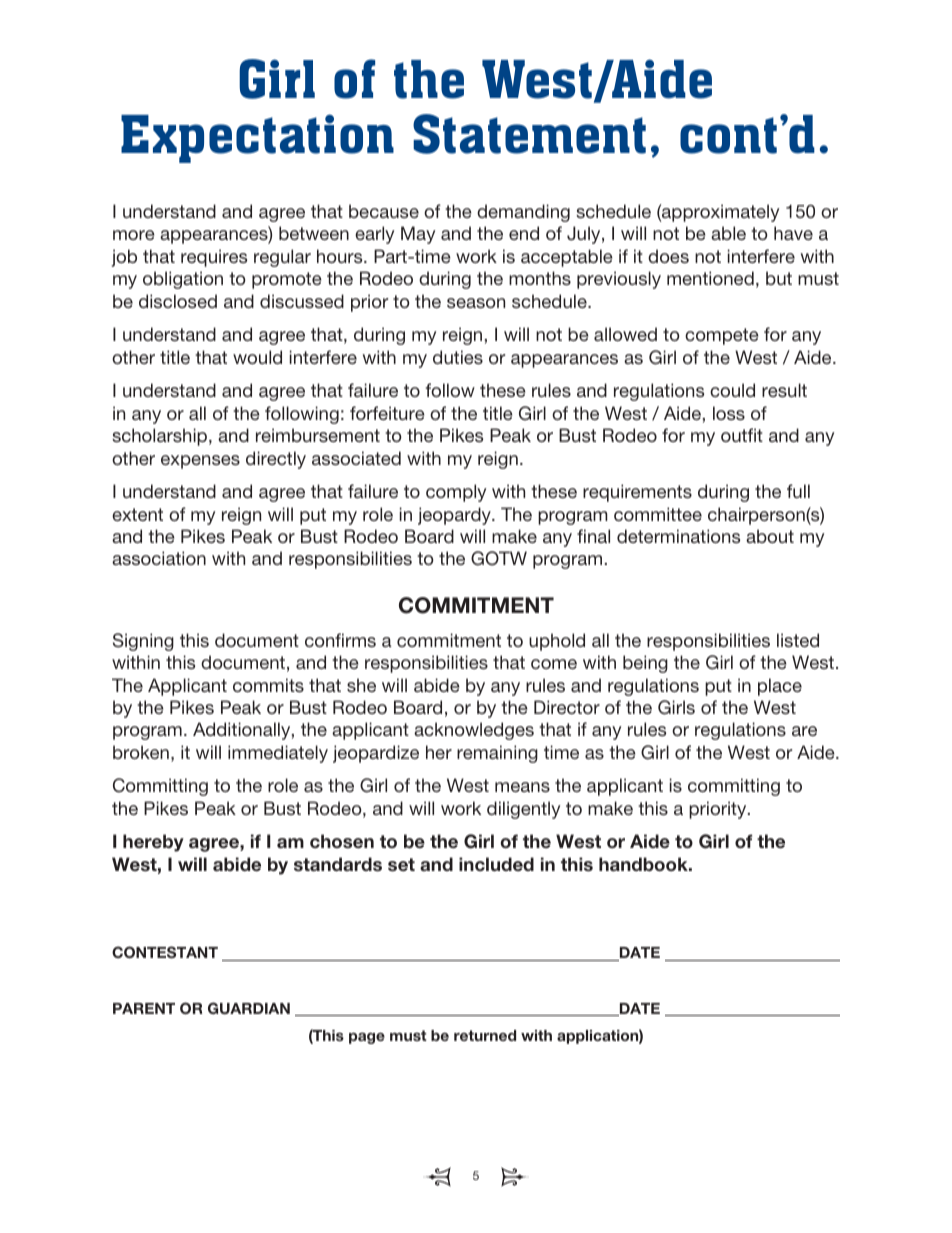 The height and width of the screenshot is (1233, 952). I want to click on would, so click(257, 357).
